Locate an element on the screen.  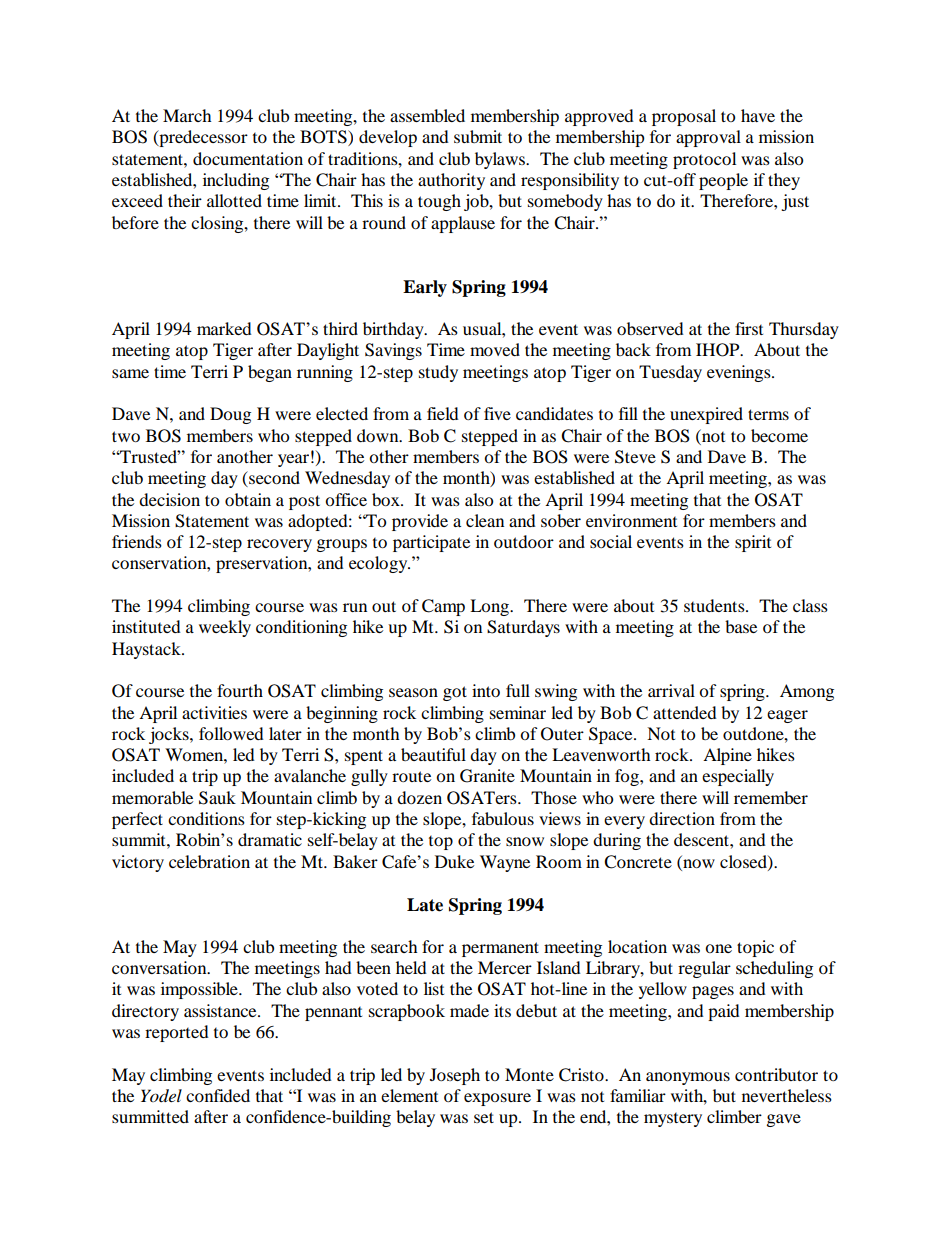
Joseph is located at coordinates (455, 1076).
